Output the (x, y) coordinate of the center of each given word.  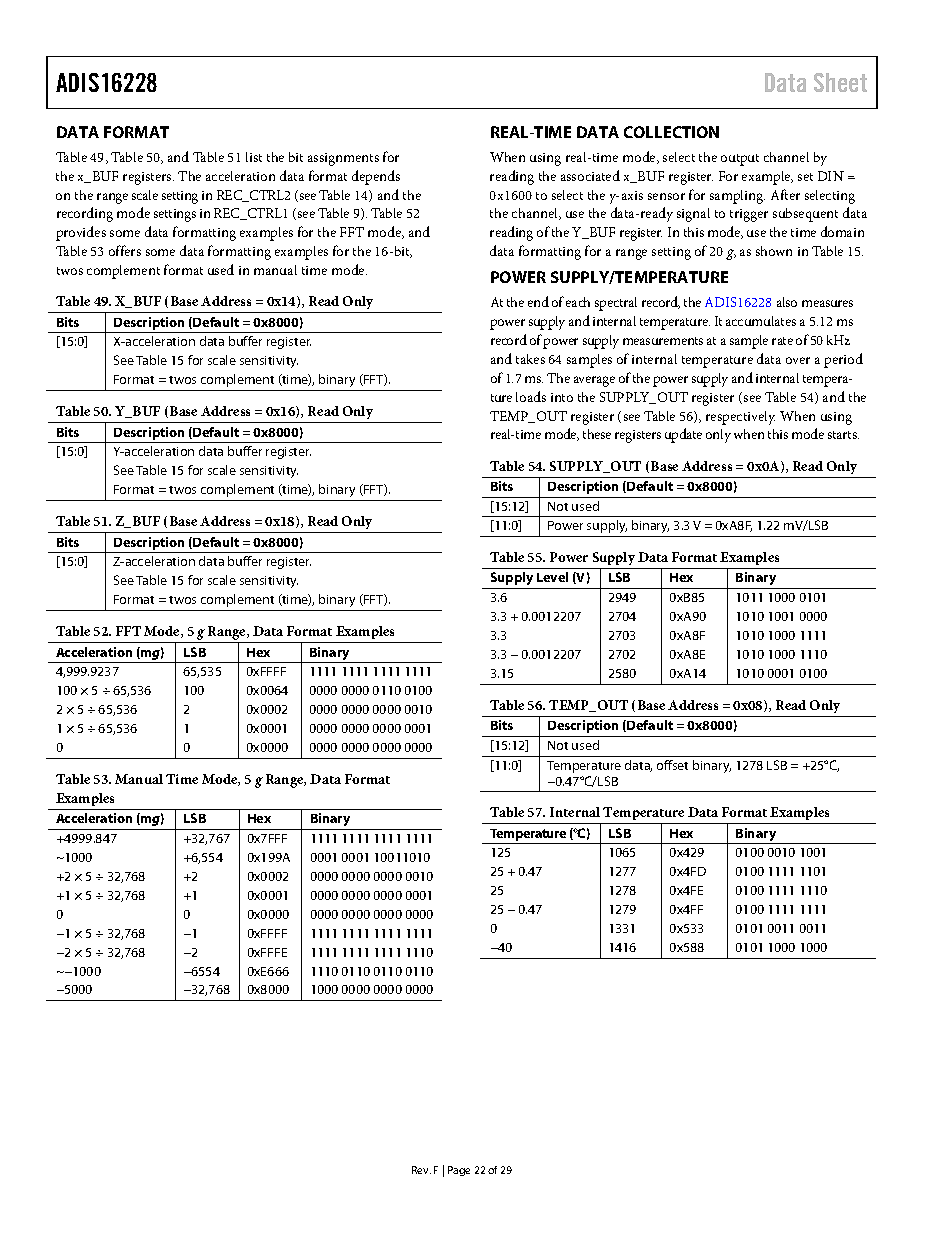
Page (459, 1171)
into (562, 397)
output (740, 160)
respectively (740, 418)
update (683, 435)
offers (125, 250)
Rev (421, 1170)
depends (376, 177)
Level (552, 577)
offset (672, 765)
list (254, 157)
